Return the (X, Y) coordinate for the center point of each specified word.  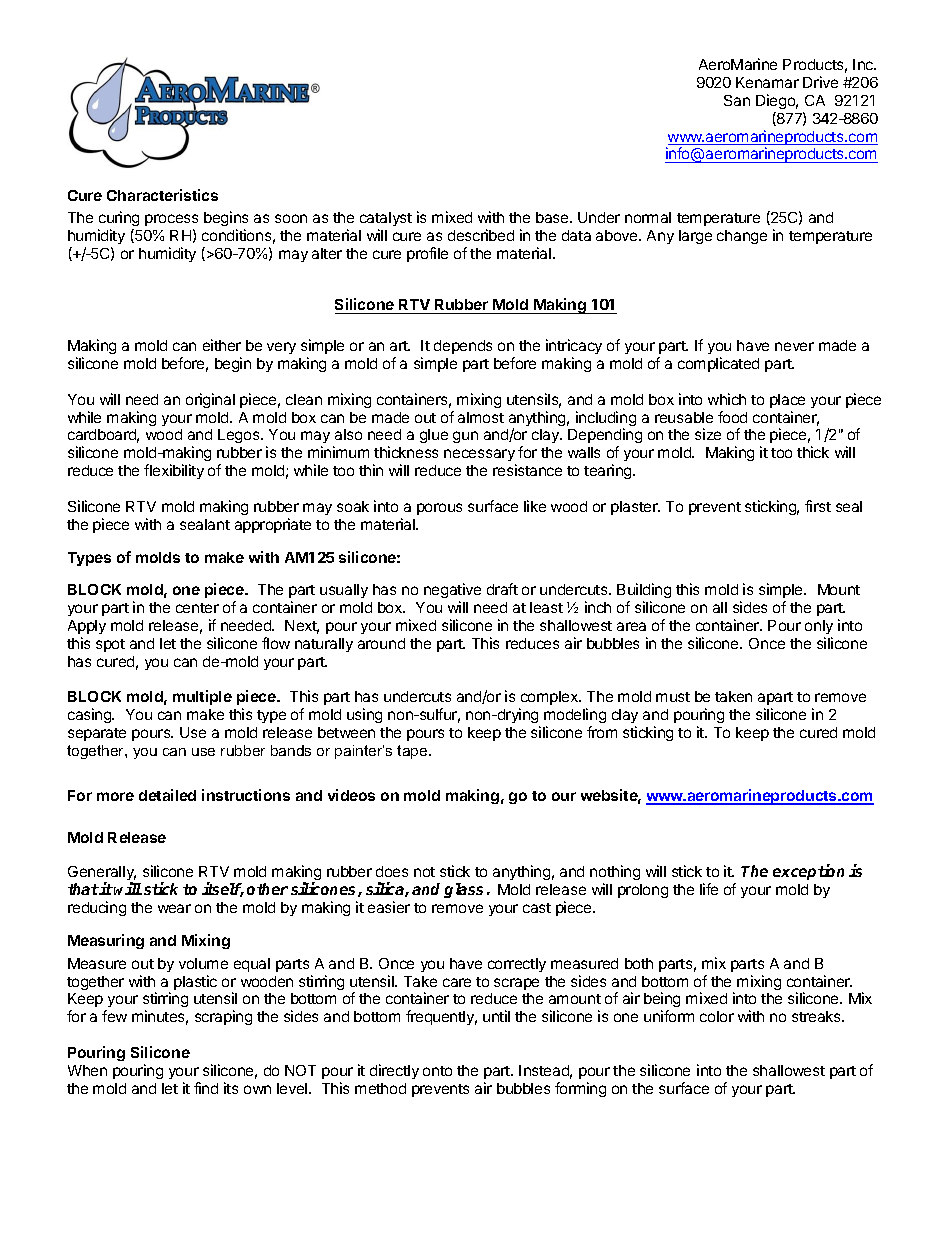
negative (452, 590)
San (737, 100)
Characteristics (162, 195)
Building (644, 590)
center (197, 608)
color (717, 1016)
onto (437, 1071)
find (206, 1088)
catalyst (386, 219)
